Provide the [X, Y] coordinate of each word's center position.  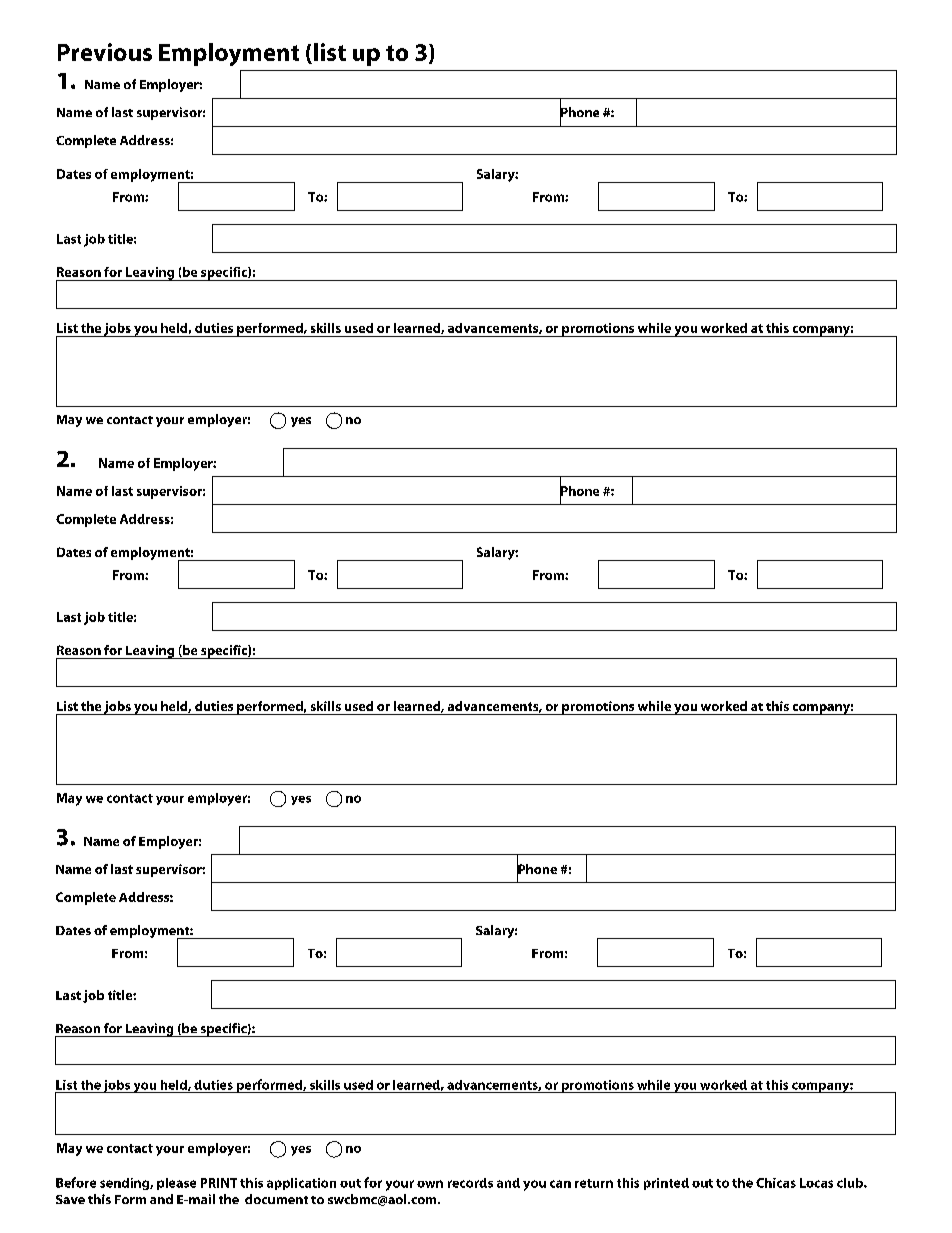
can [560, 1184]
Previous [105, 52]
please [176, 1184]
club [851, 1183]
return [594, 1183]
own [430, 1184]
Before [76, 1182]
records [470, 1183]
